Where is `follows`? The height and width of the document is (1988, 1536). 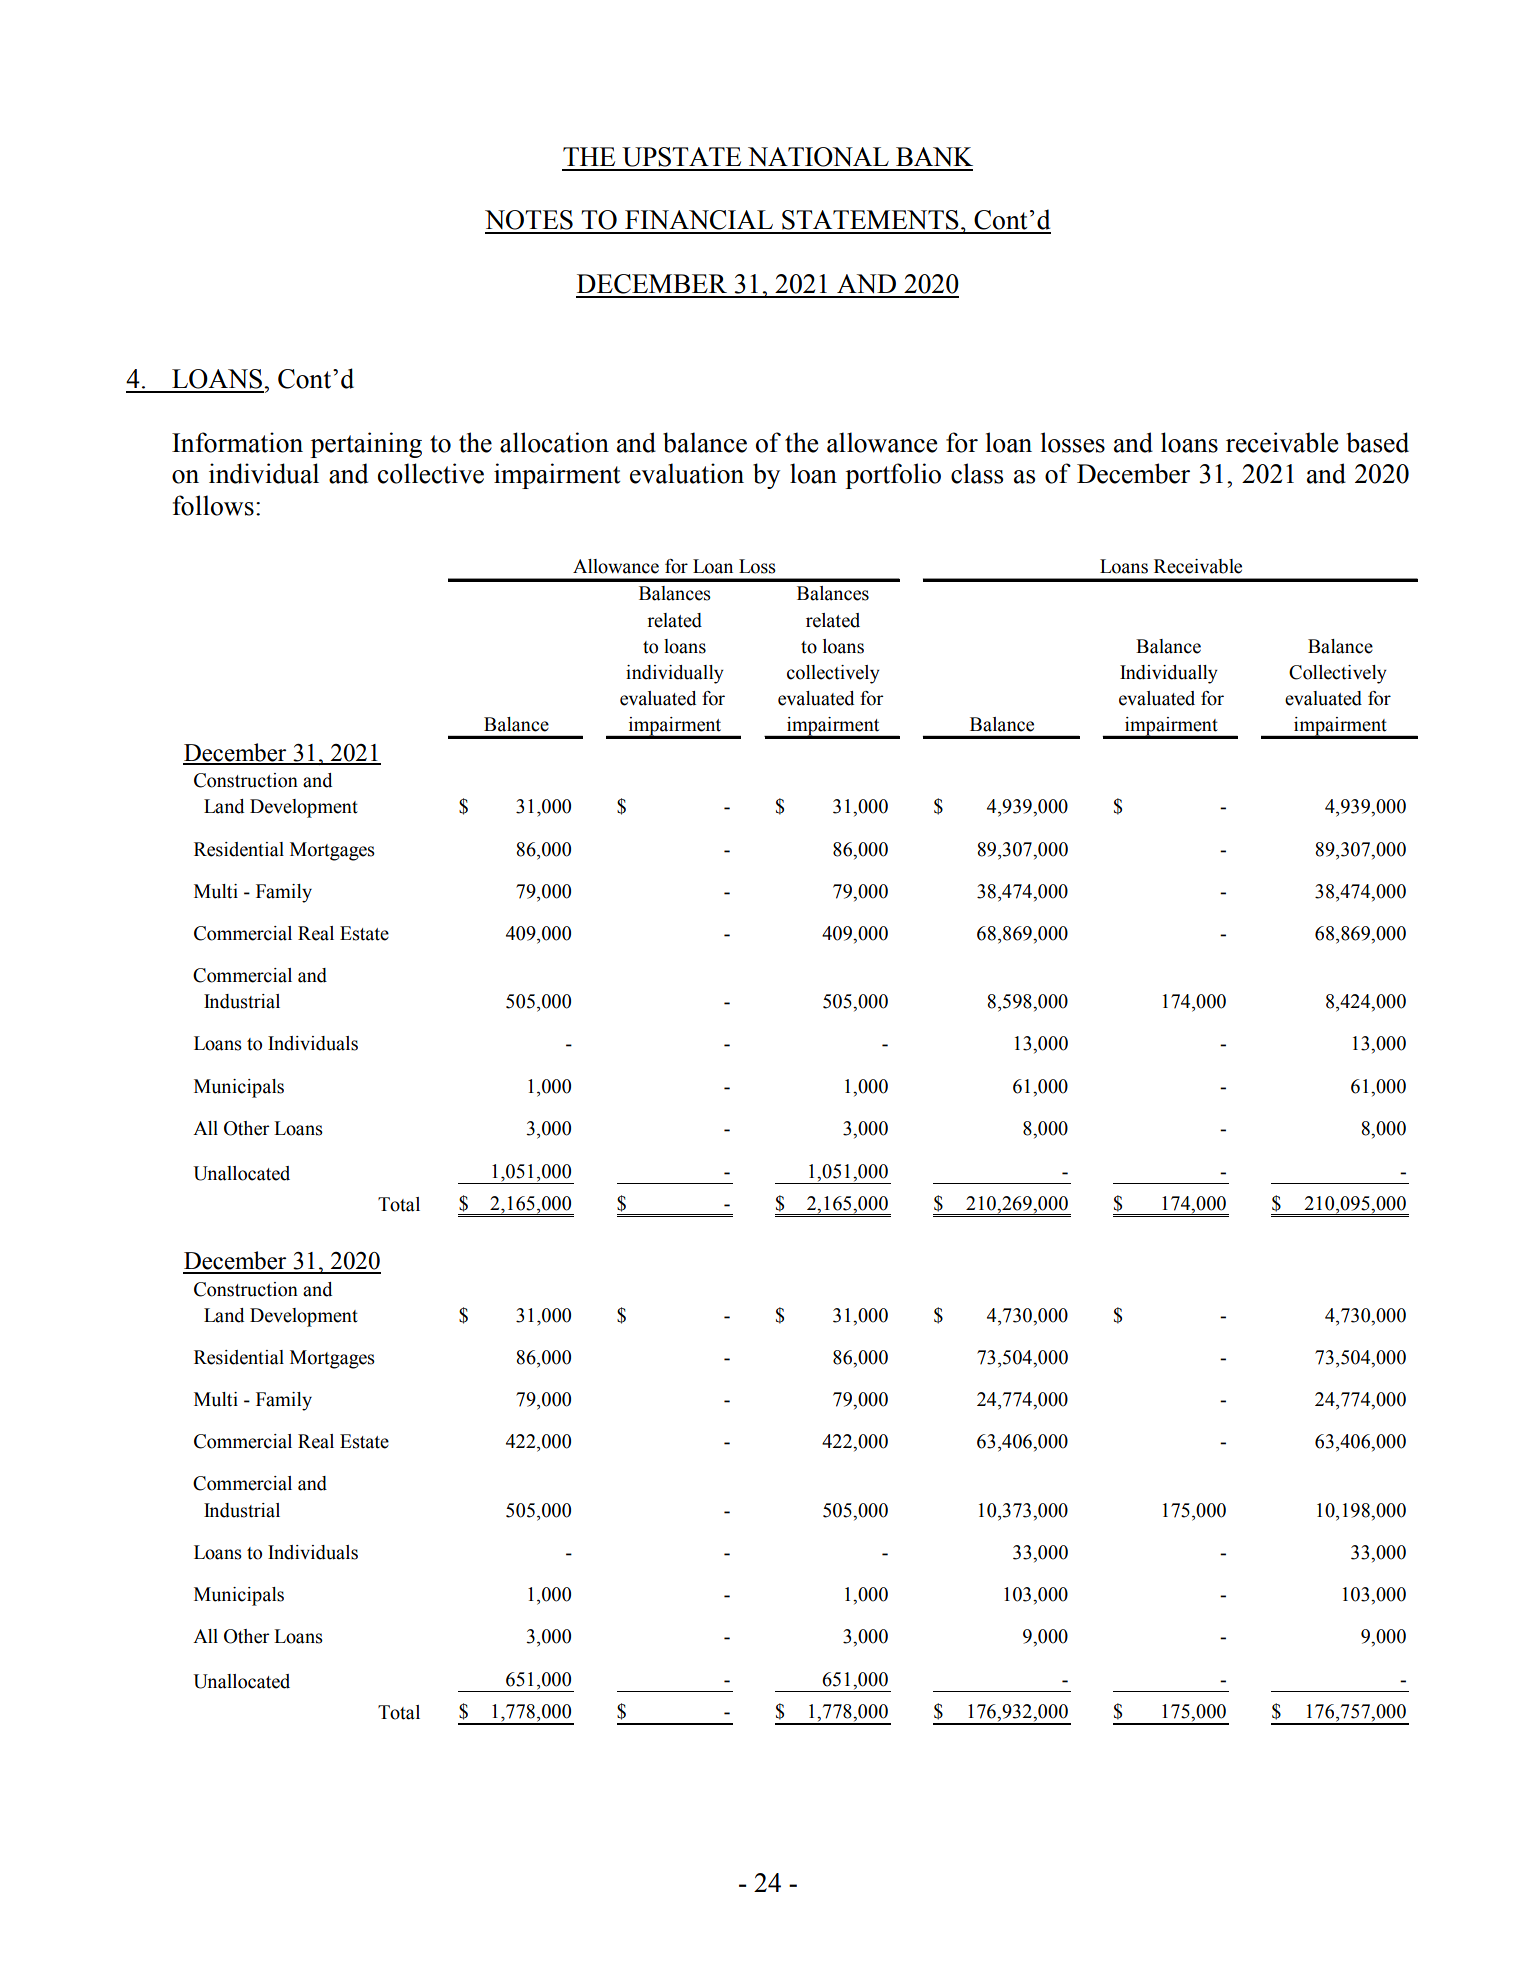 follows is located at coordinates (213, 505).
